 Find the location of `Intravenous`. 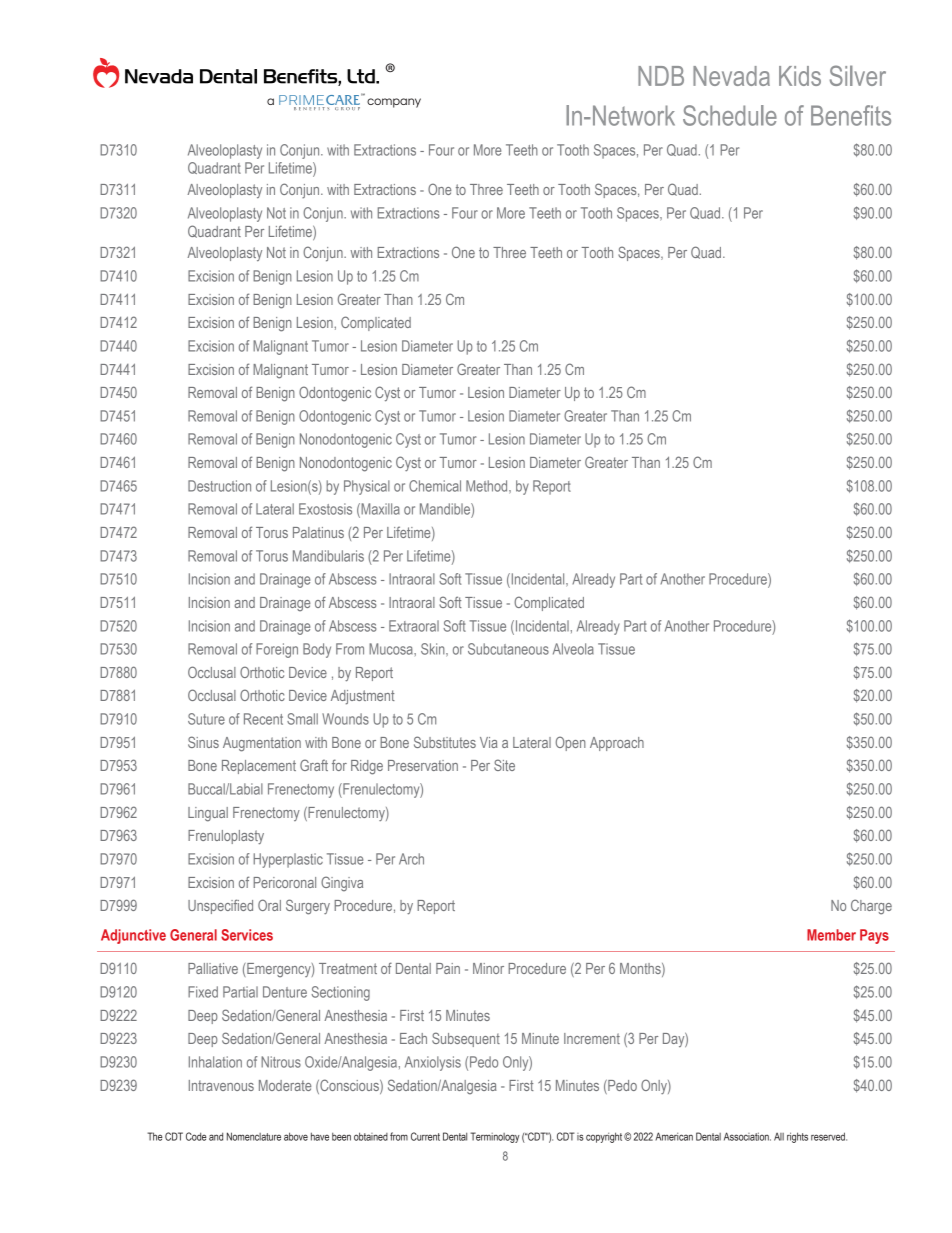

Intravenous is located at coordinates (221, 1085).
